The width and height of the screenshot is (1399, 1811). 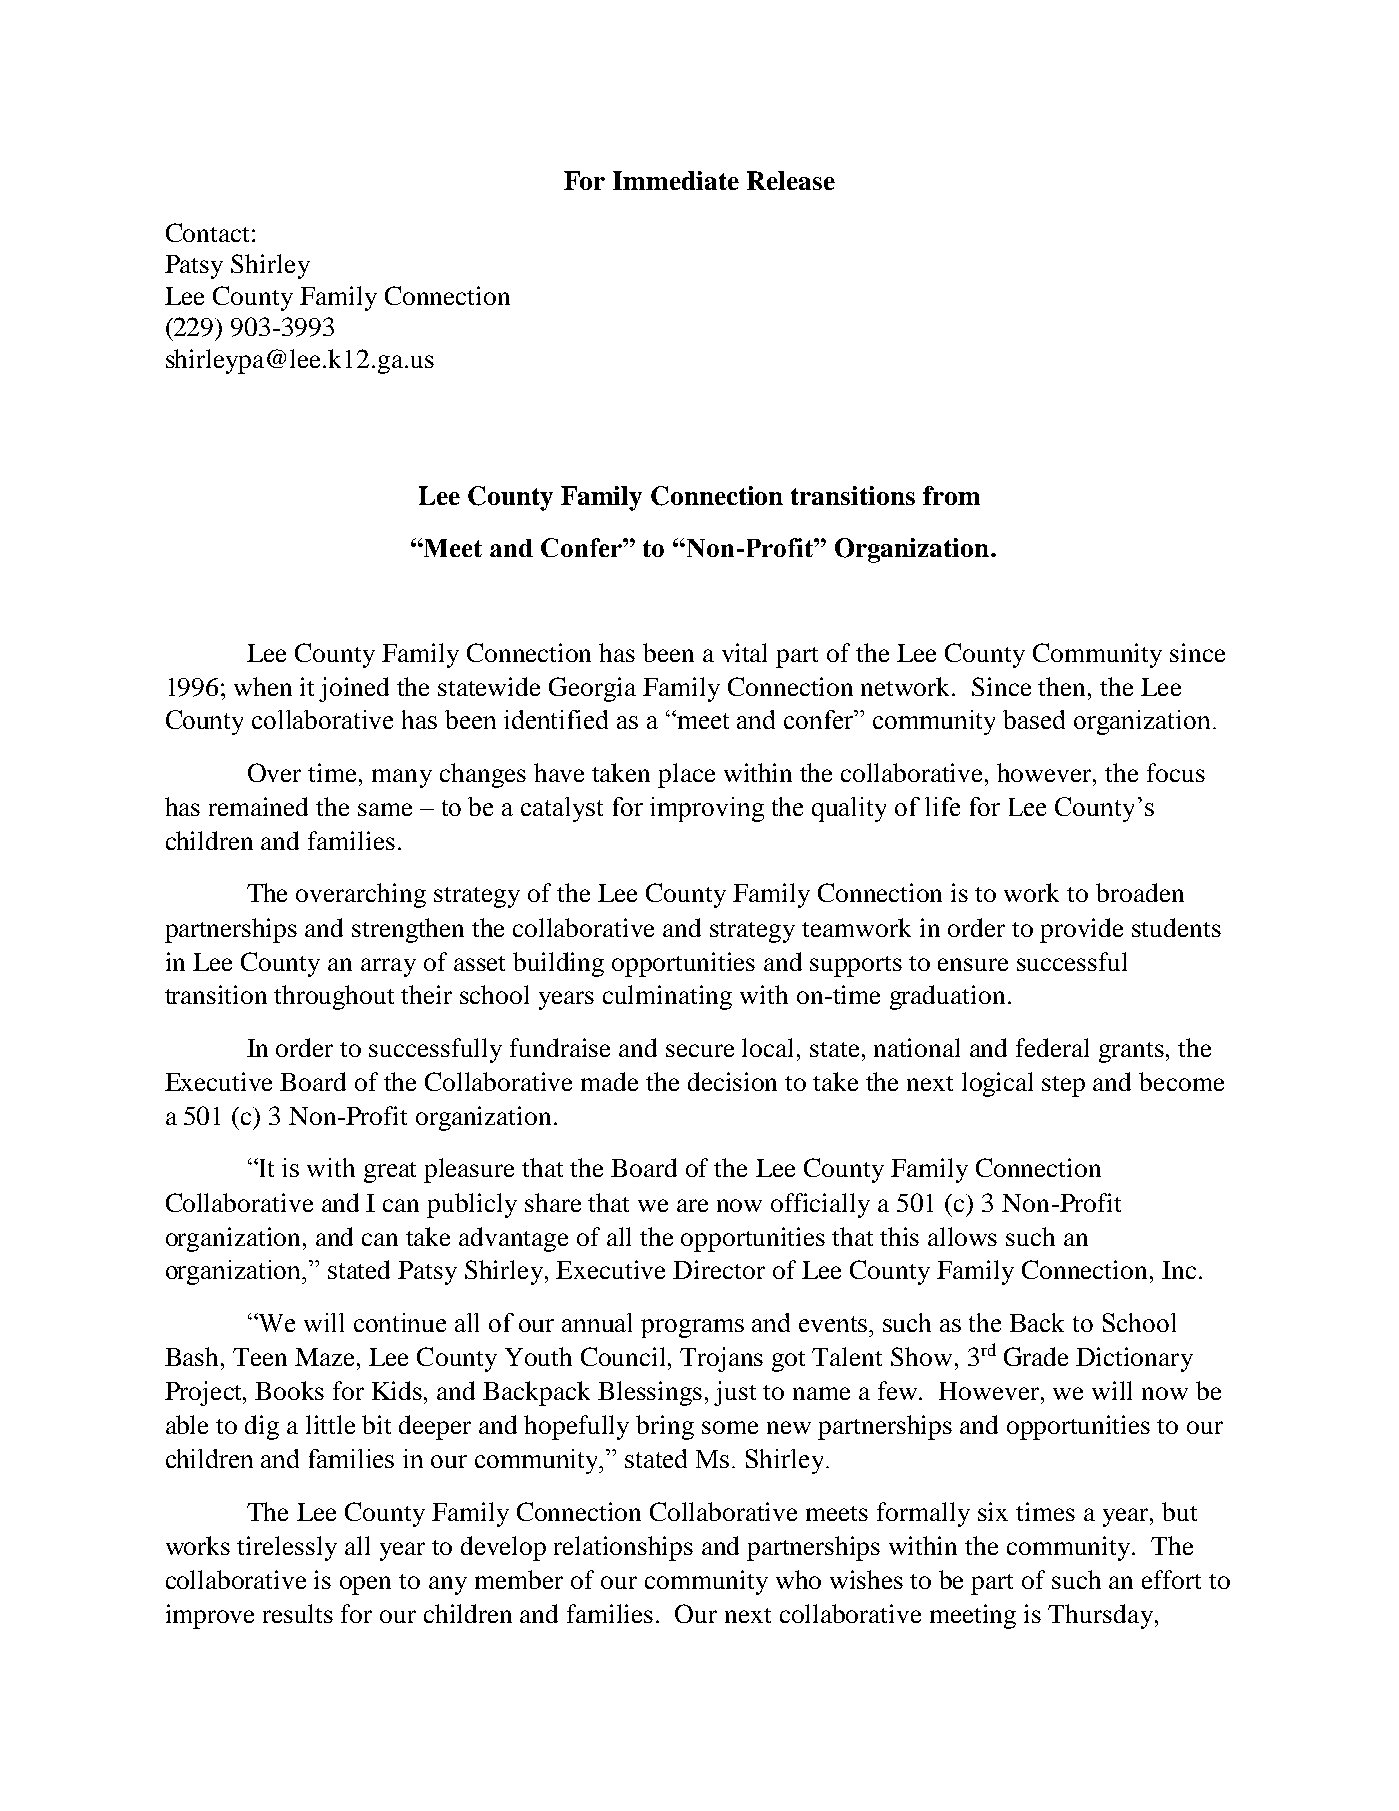 What do you see at coordinates (676, 180) in the screenshot?
I see `Immediate` at bounding box center [676, 180].
